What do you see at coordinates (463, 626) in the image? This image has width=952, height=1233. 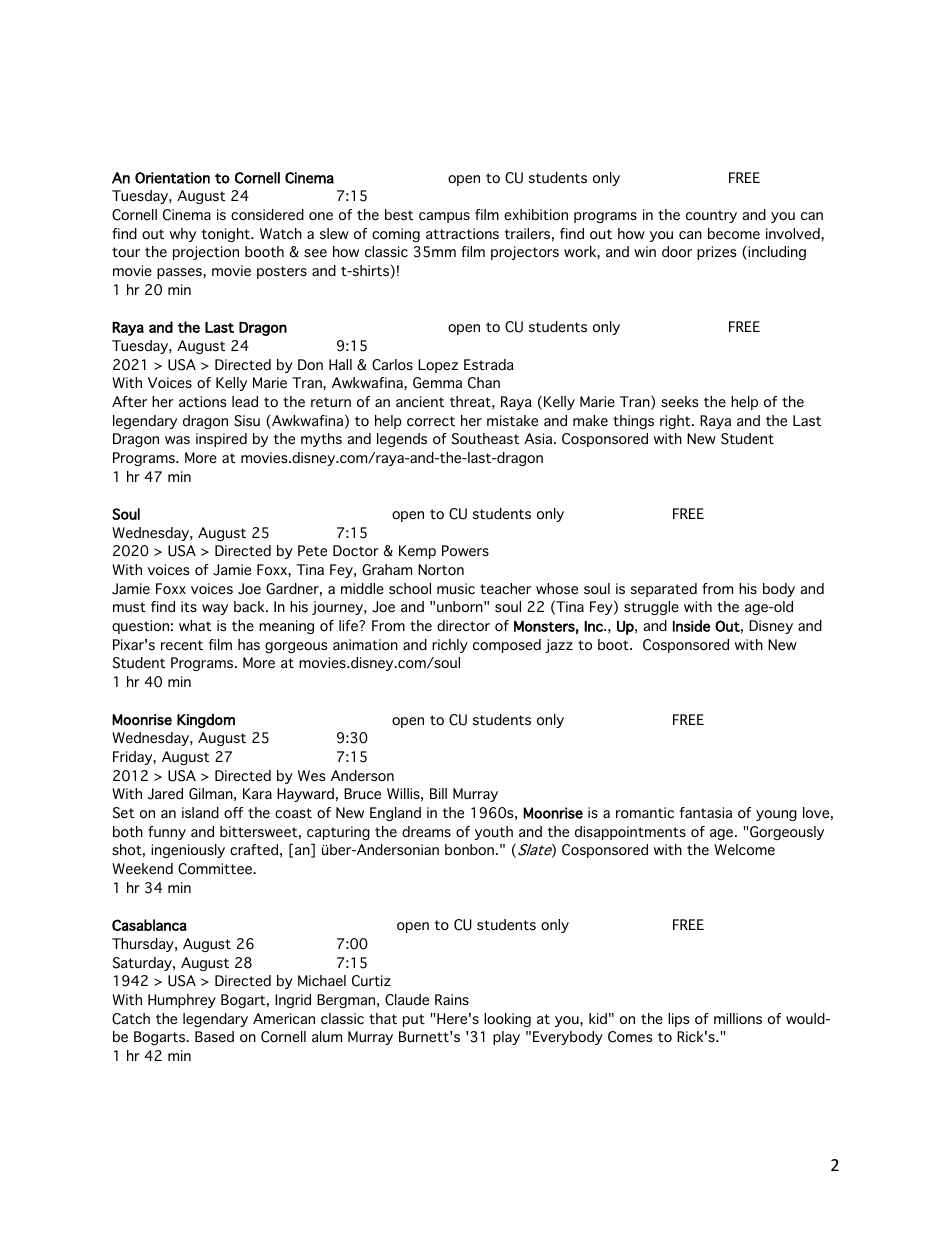 I see `director` at bounding box center [463, 626].
